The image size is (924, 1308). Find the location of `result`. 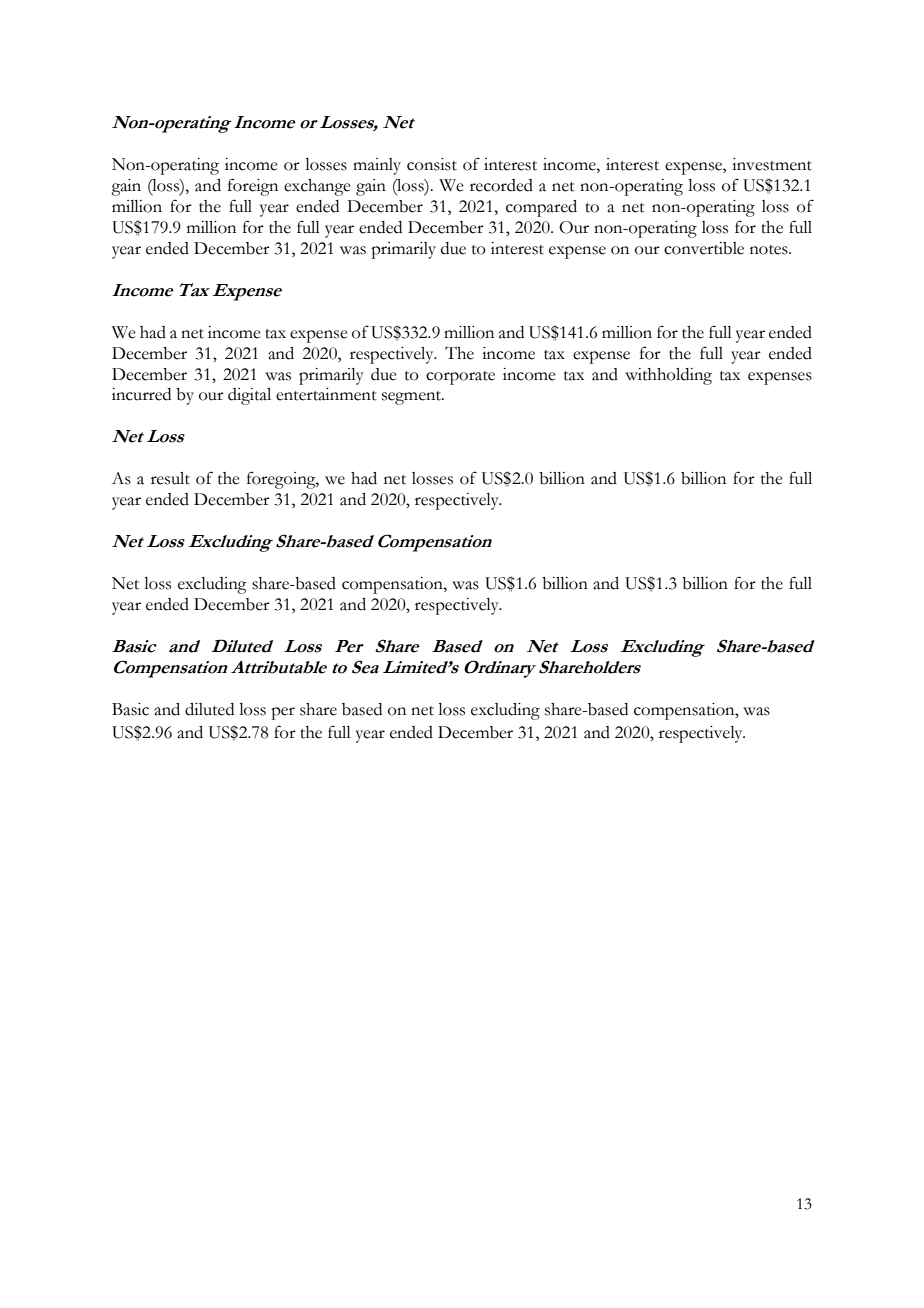

result is located at coordinates (170, 478).
